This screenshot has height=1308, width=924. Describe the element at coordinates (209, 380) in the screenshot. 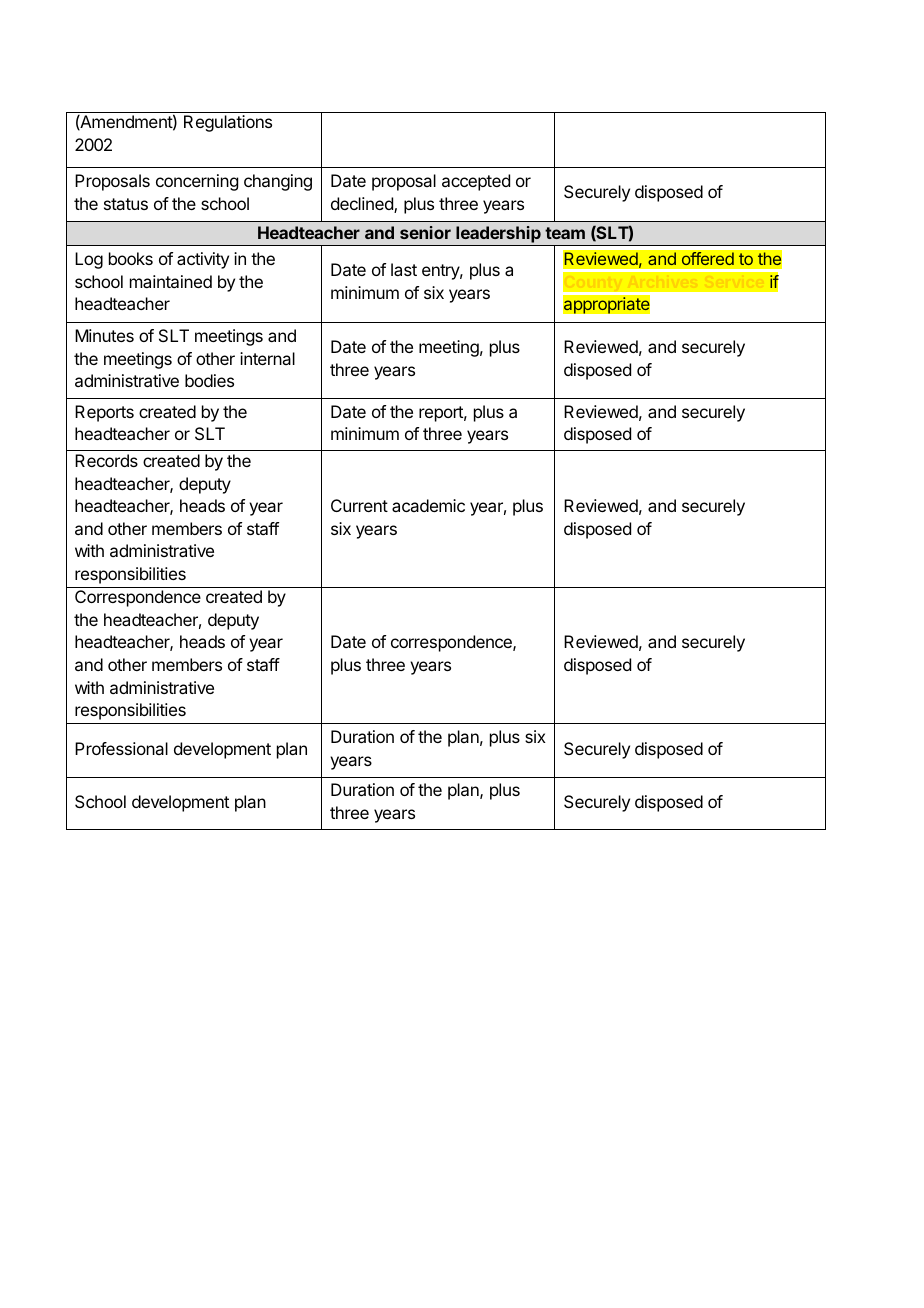

I see `bodies` at that location.
